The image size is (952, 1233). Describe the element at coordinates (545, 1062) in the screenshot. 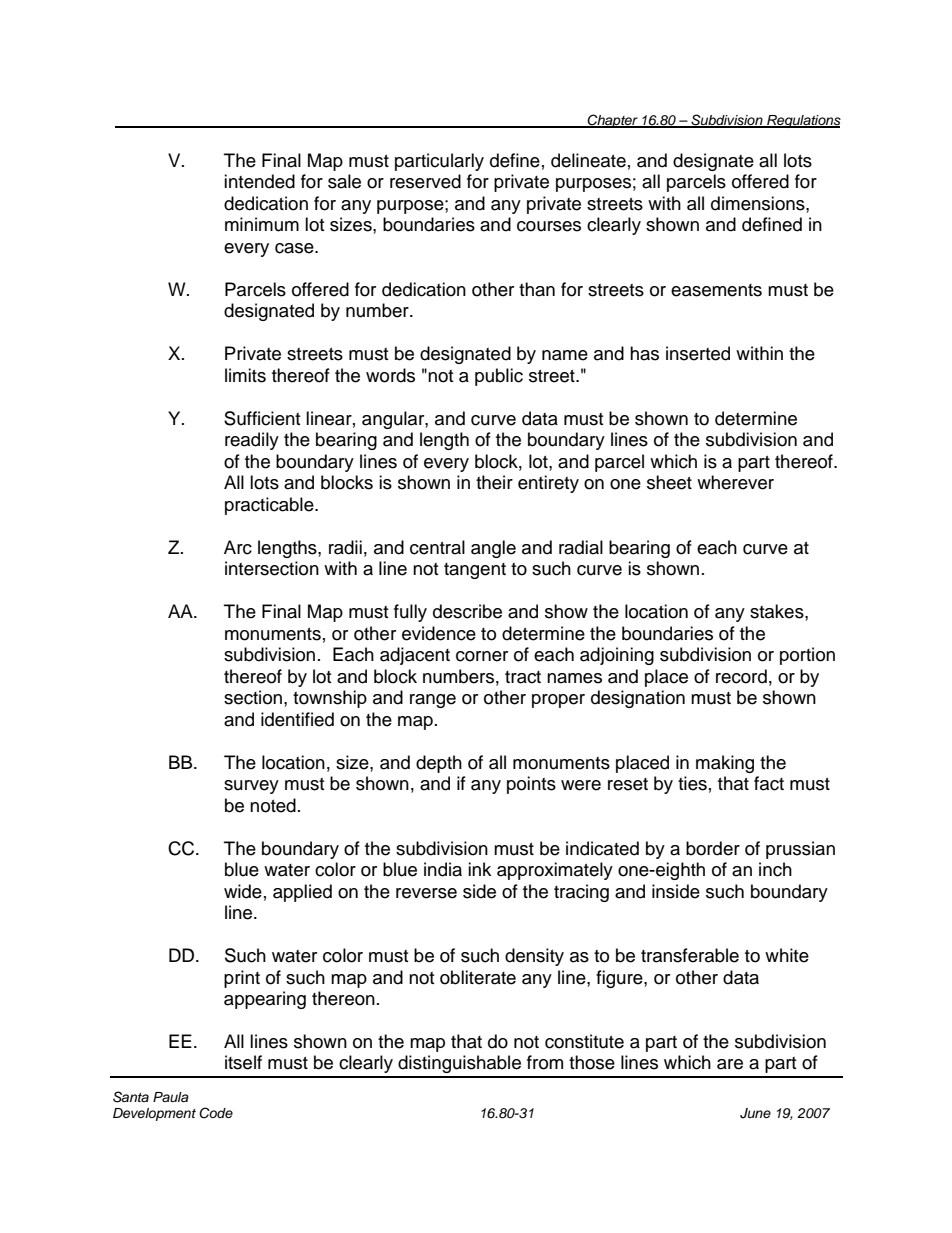

I see `from` at that location.
